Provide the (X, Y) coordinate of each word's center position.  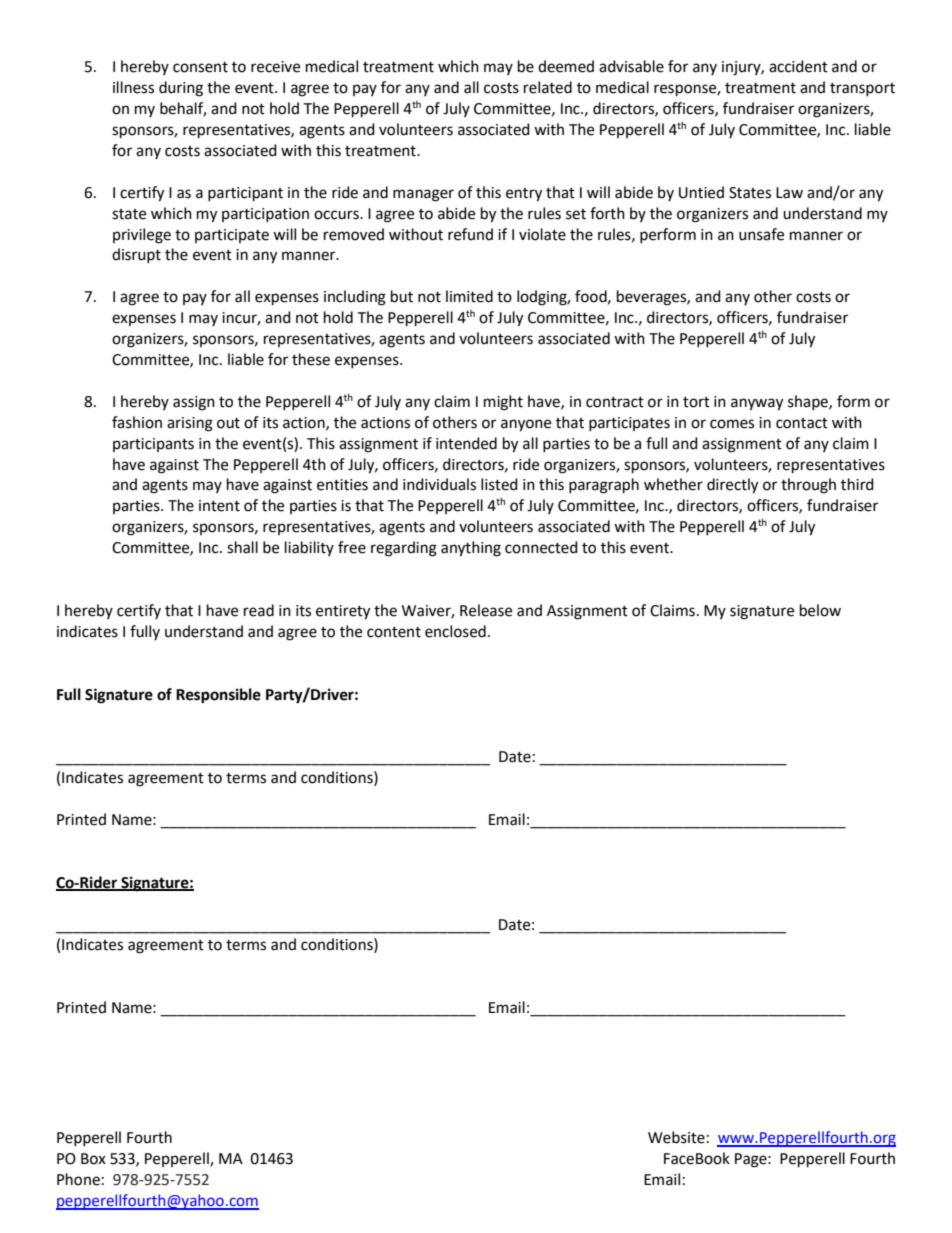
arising (190, 424)
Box (93, 1159)
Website (676, 1137)
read (259, 610)
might (503, 403)
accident (798, 66)
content (394, 632)
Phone (78, 1179)
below (820, 610)
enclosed (455, 631)
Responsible (218, 696)
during (181, 89)
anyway (757, 404)
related (548, 87)
